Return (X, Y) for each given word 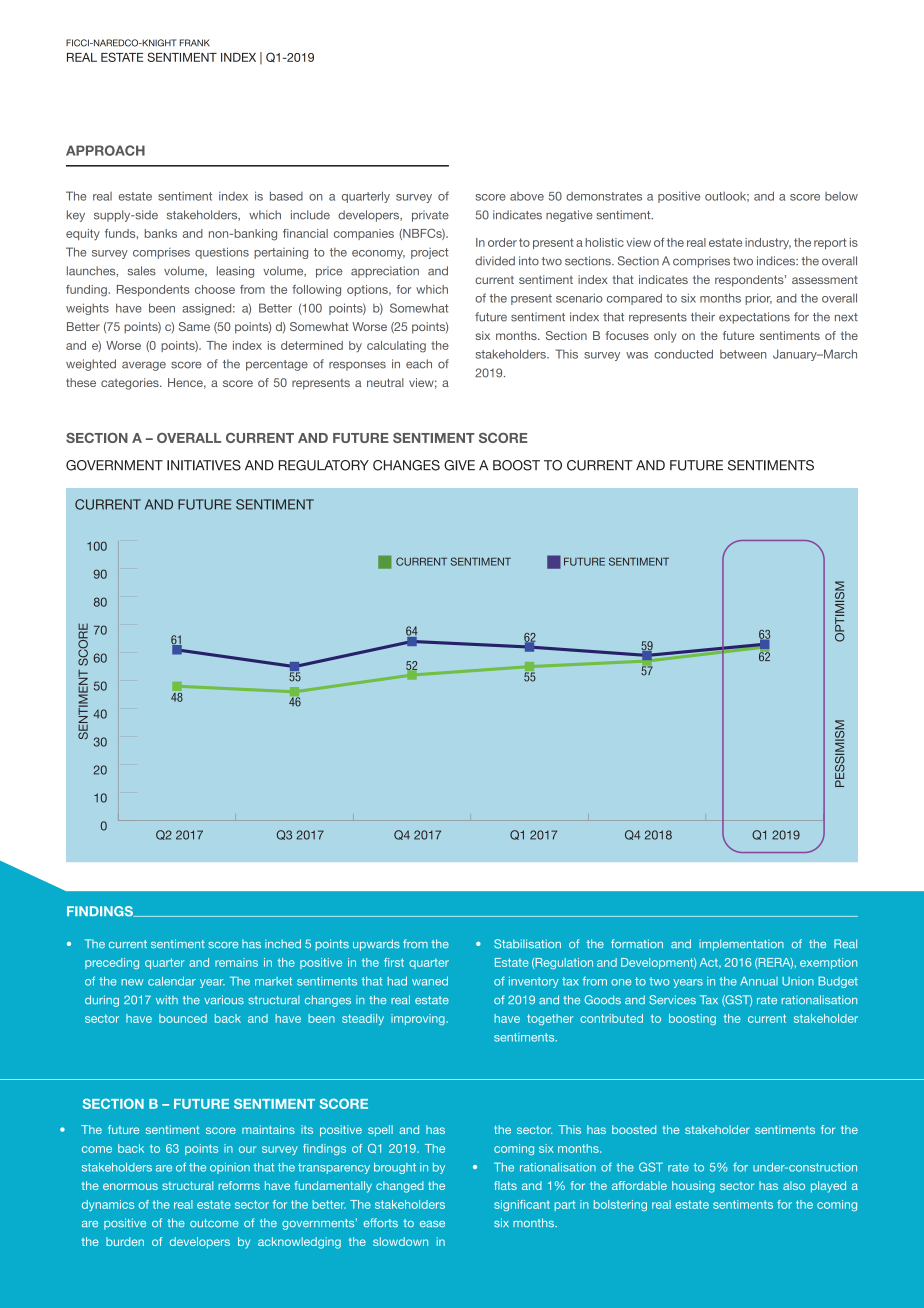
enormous (130, 1186)
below (841, 196)
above (527, 196)
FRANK (195, 43)
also (794, 1185)
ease (432, 1224)
